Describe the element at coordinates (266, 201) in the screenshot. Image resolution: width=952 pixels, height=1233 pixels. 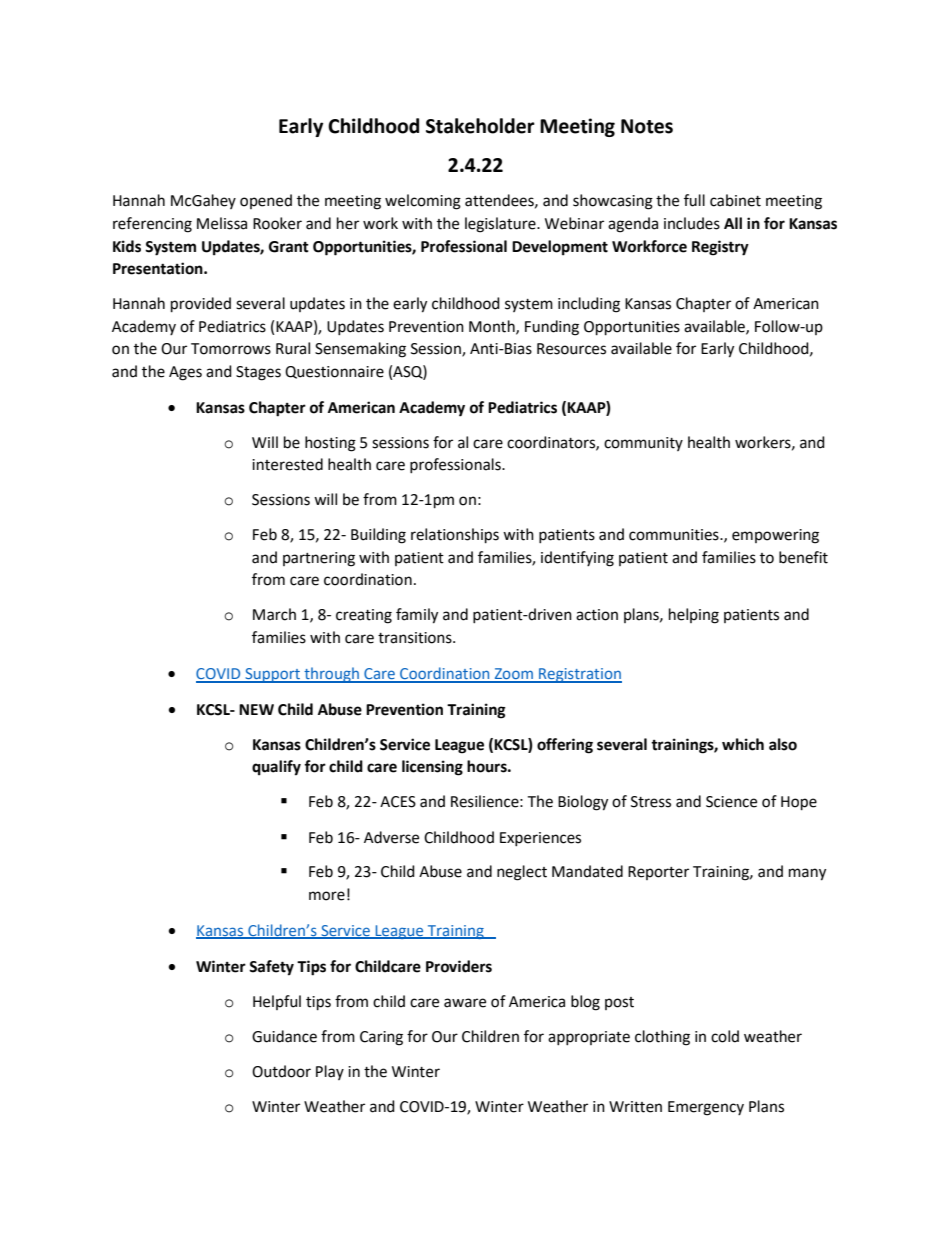
I see `opened` at that location.
